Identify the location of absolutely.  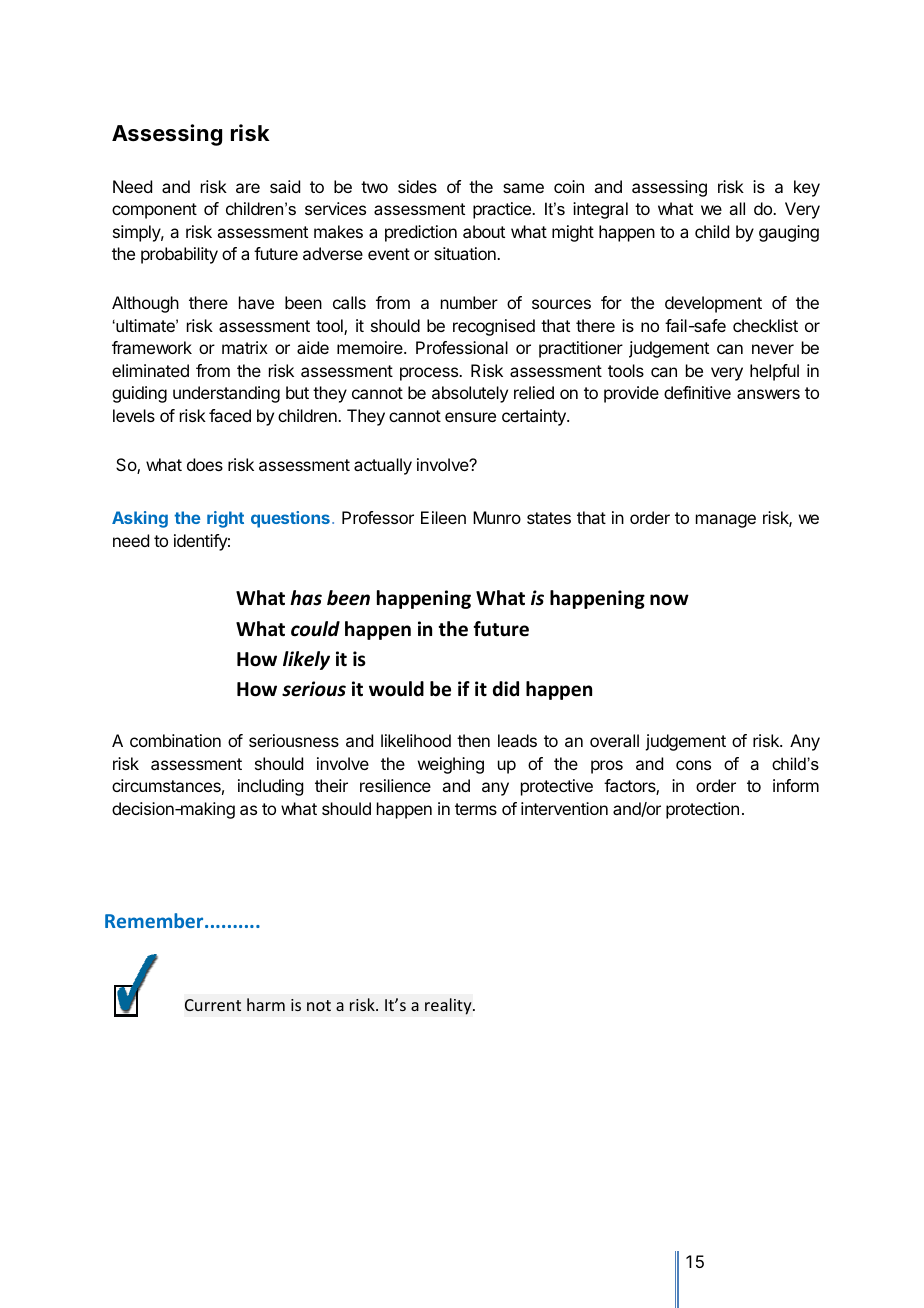
(470, 394).
